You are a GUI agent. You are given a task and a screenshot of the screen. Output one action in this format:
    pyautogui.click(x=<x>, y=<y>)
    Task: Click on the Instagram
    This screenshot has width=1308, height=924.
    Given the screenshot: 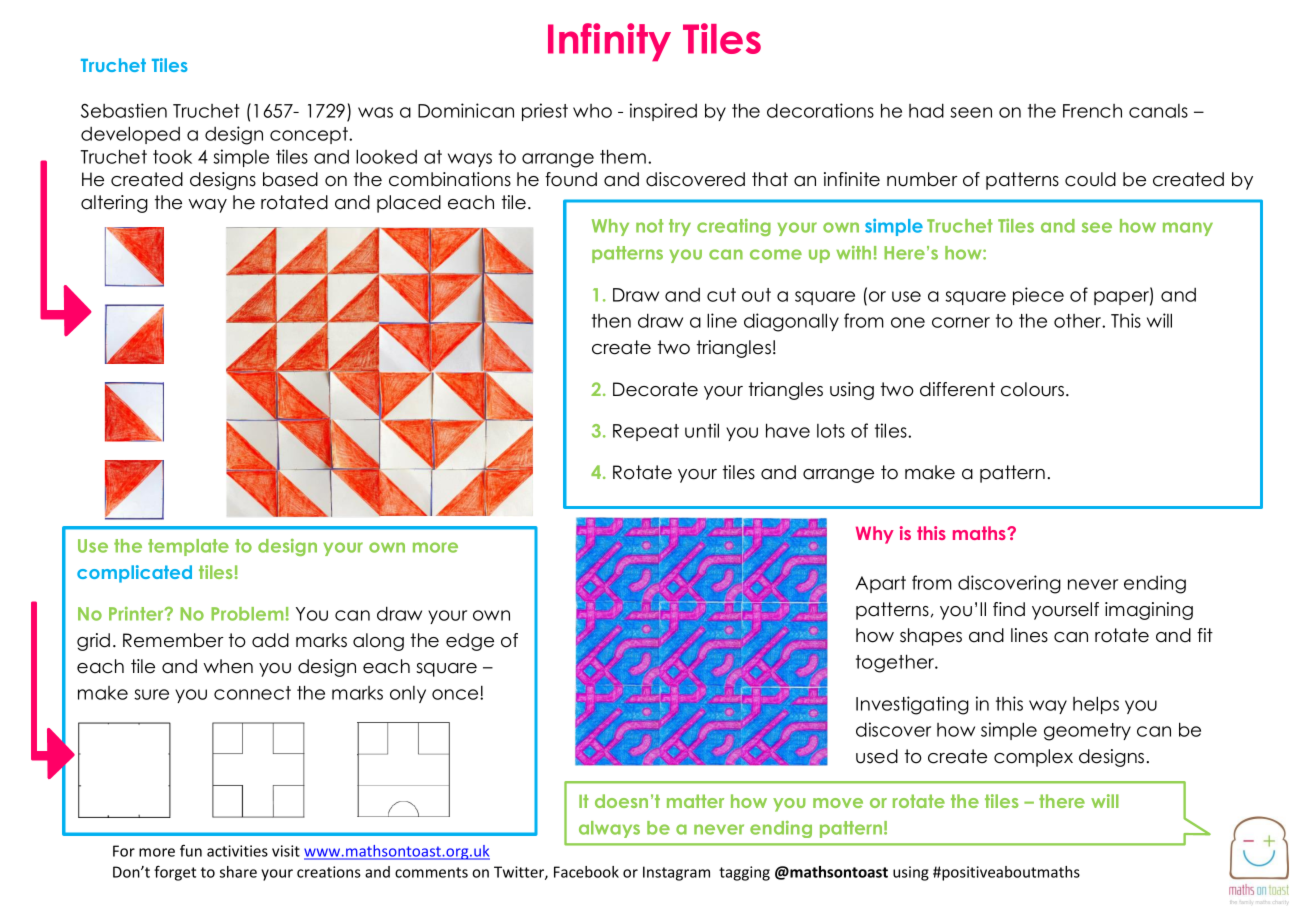 What is the action you would take?
    pyautogui.click(x=676, y=873)
